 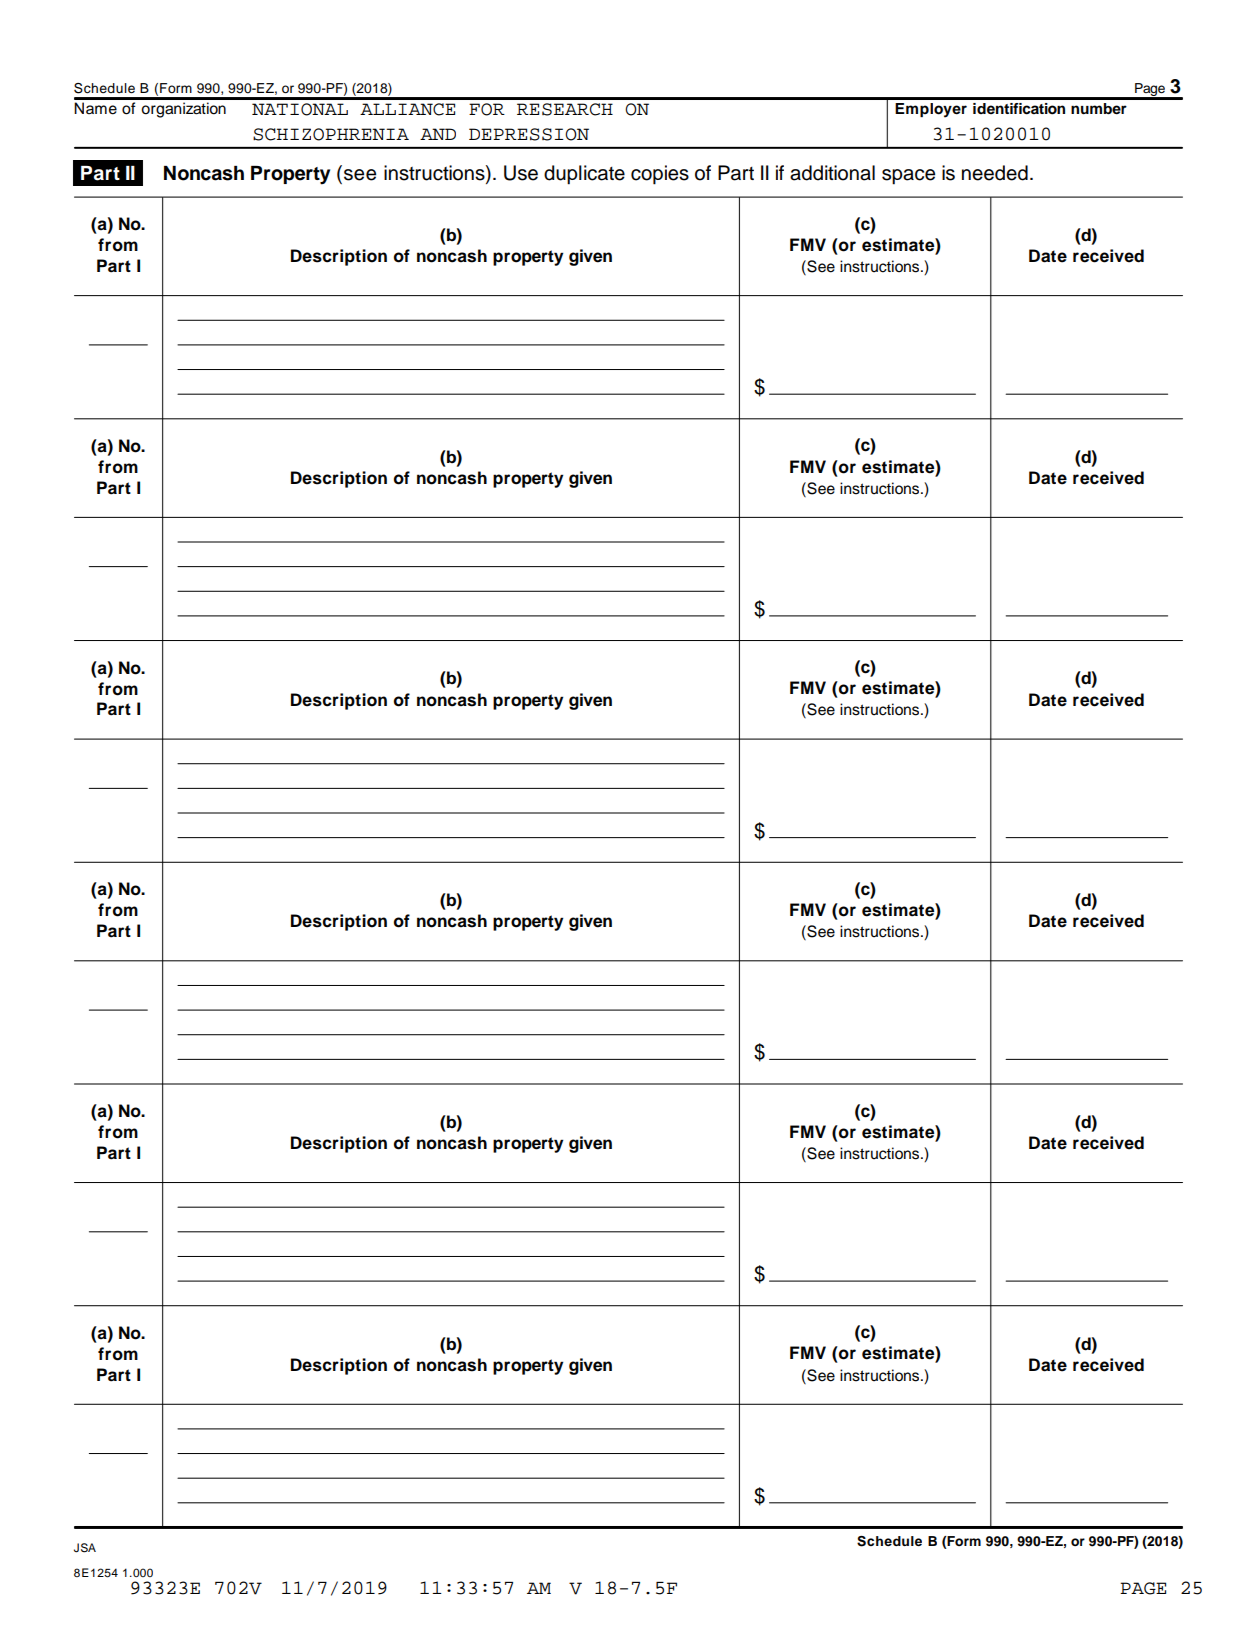 What do you see at coordinates (529, 134) in the image?
I see `DEPRESSION` at bounding box center [529, 134].
